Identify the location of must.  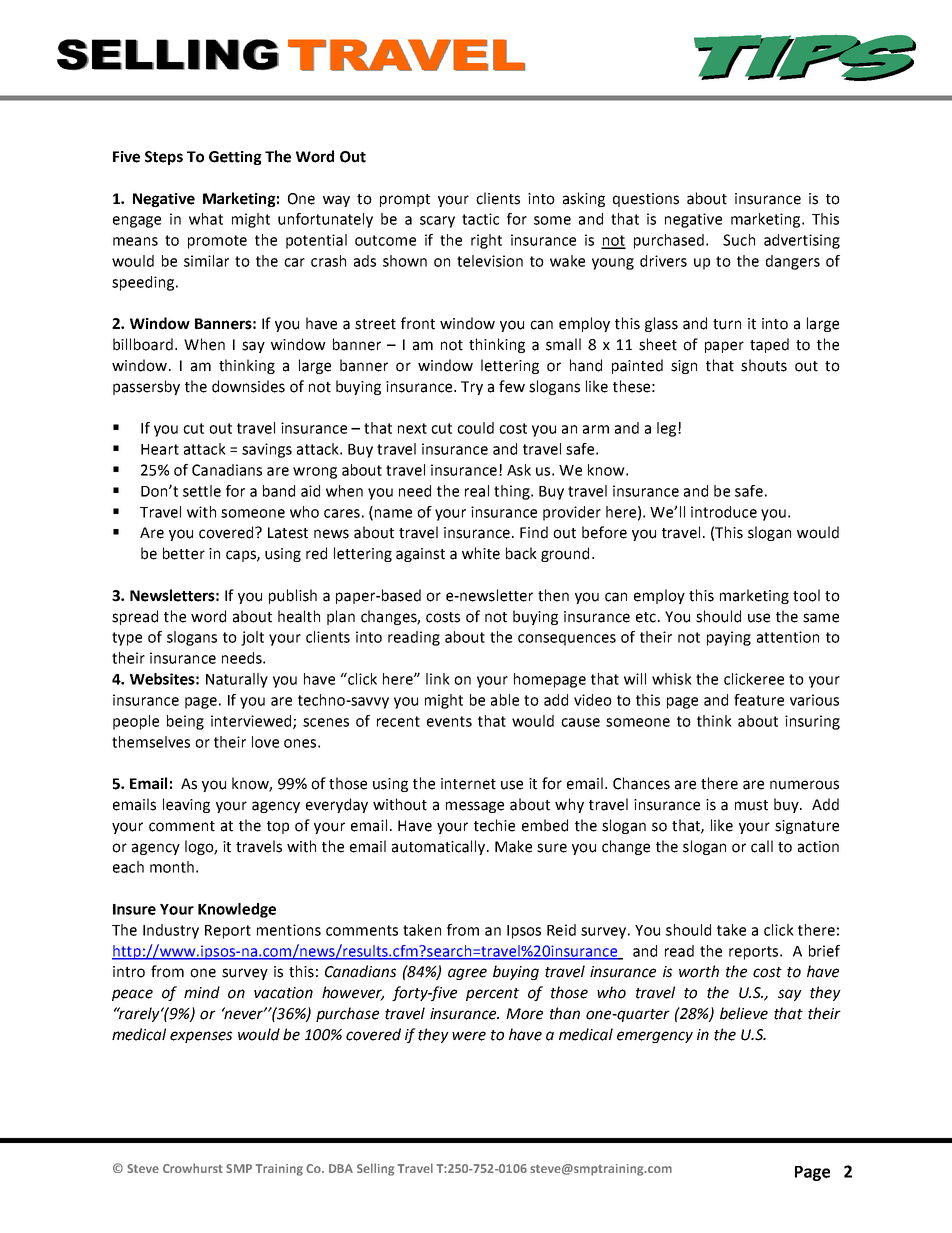
(751, 805).
